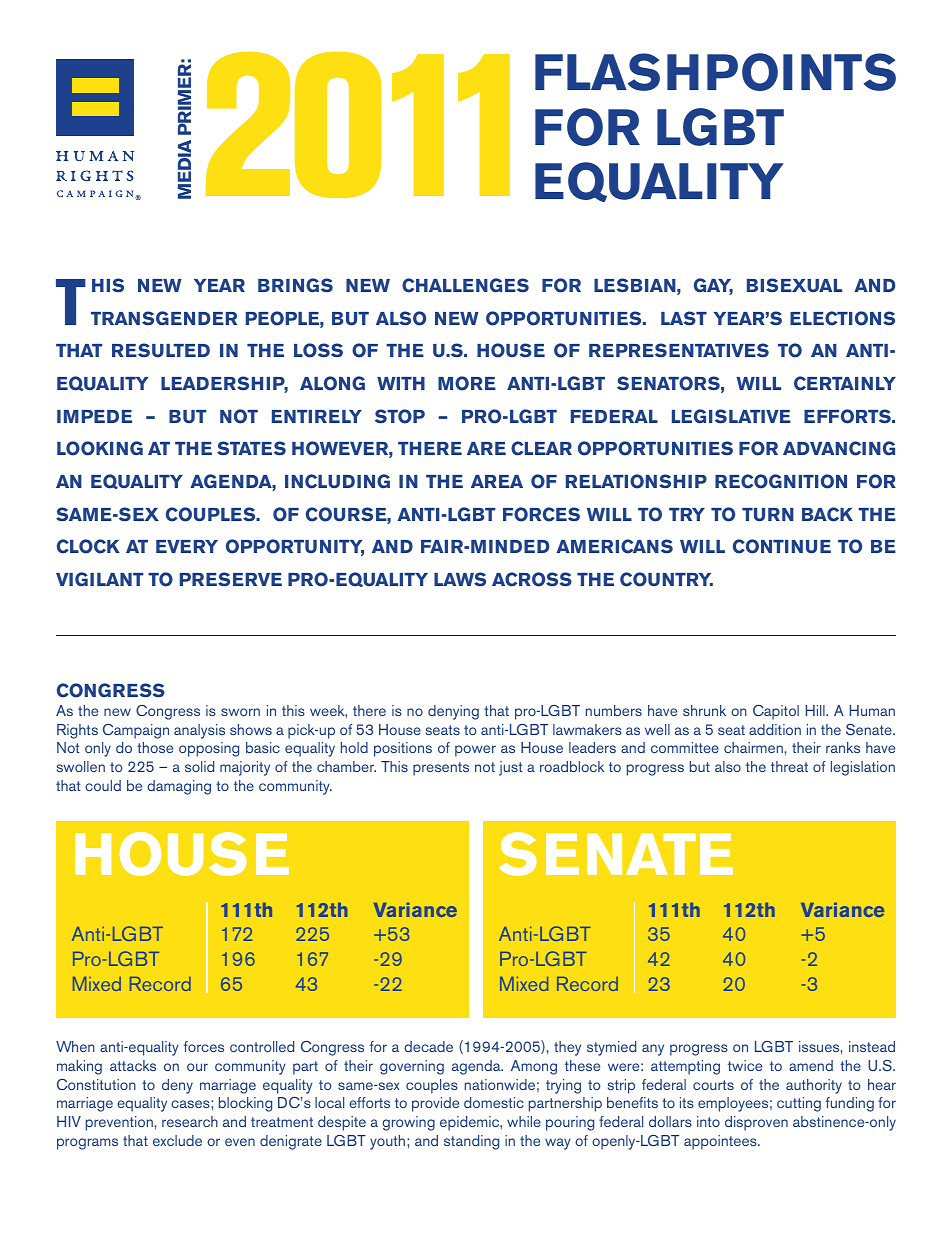  I want to click on research, so click(190, 1121).
